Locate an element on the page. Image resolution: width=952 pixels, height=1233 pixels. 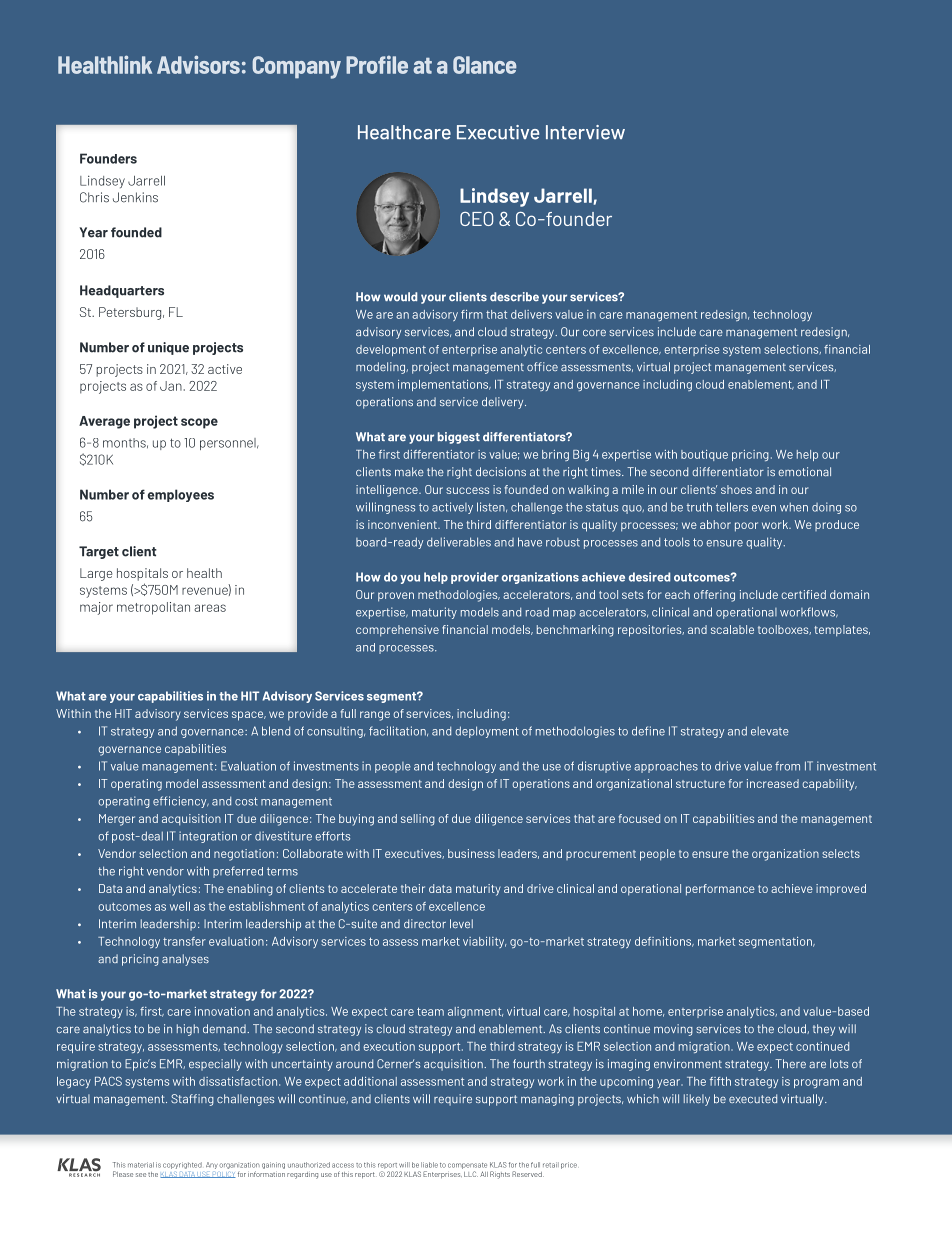
material is located at coordinates (141, 1165).
